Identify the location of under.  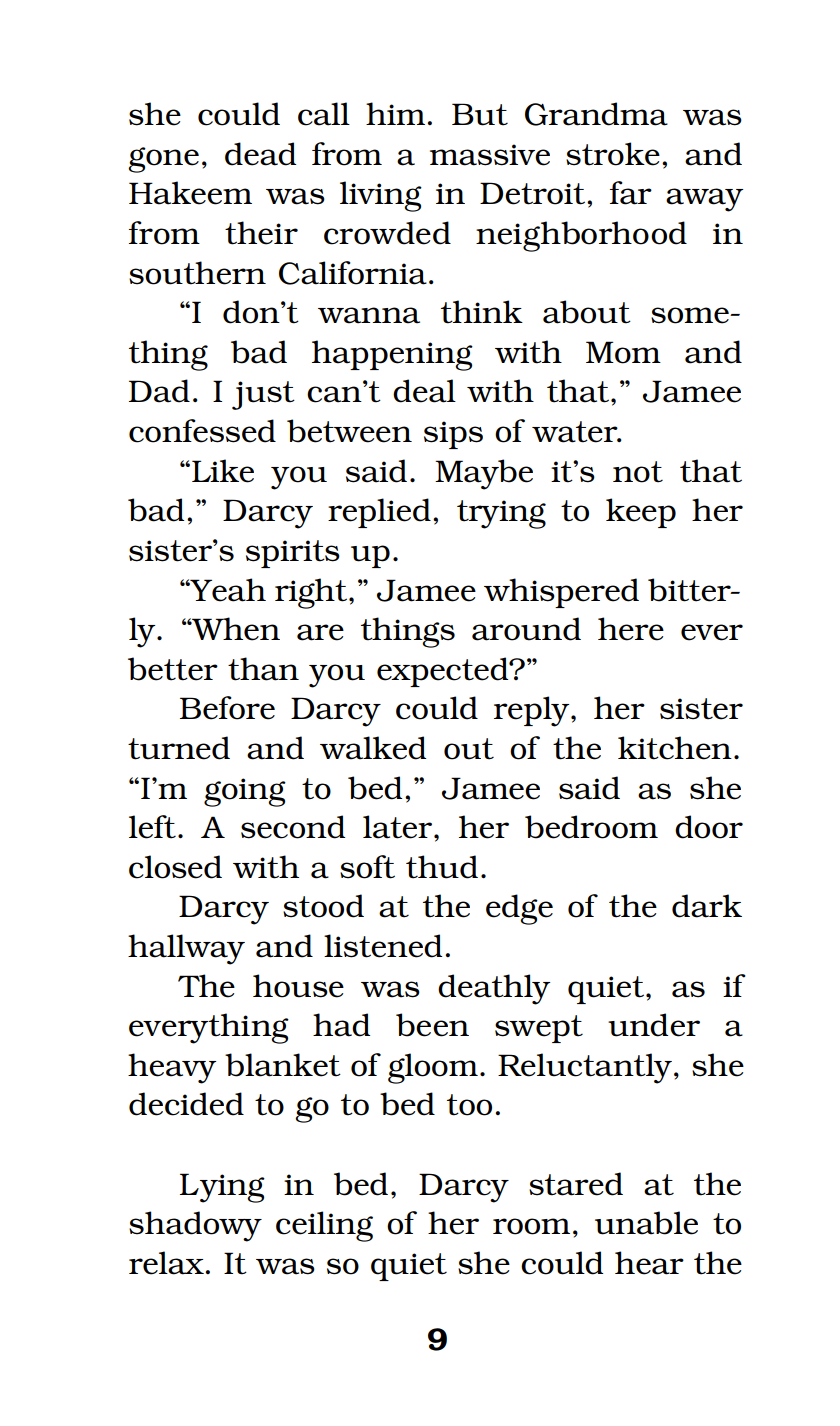
(654, 1025).
